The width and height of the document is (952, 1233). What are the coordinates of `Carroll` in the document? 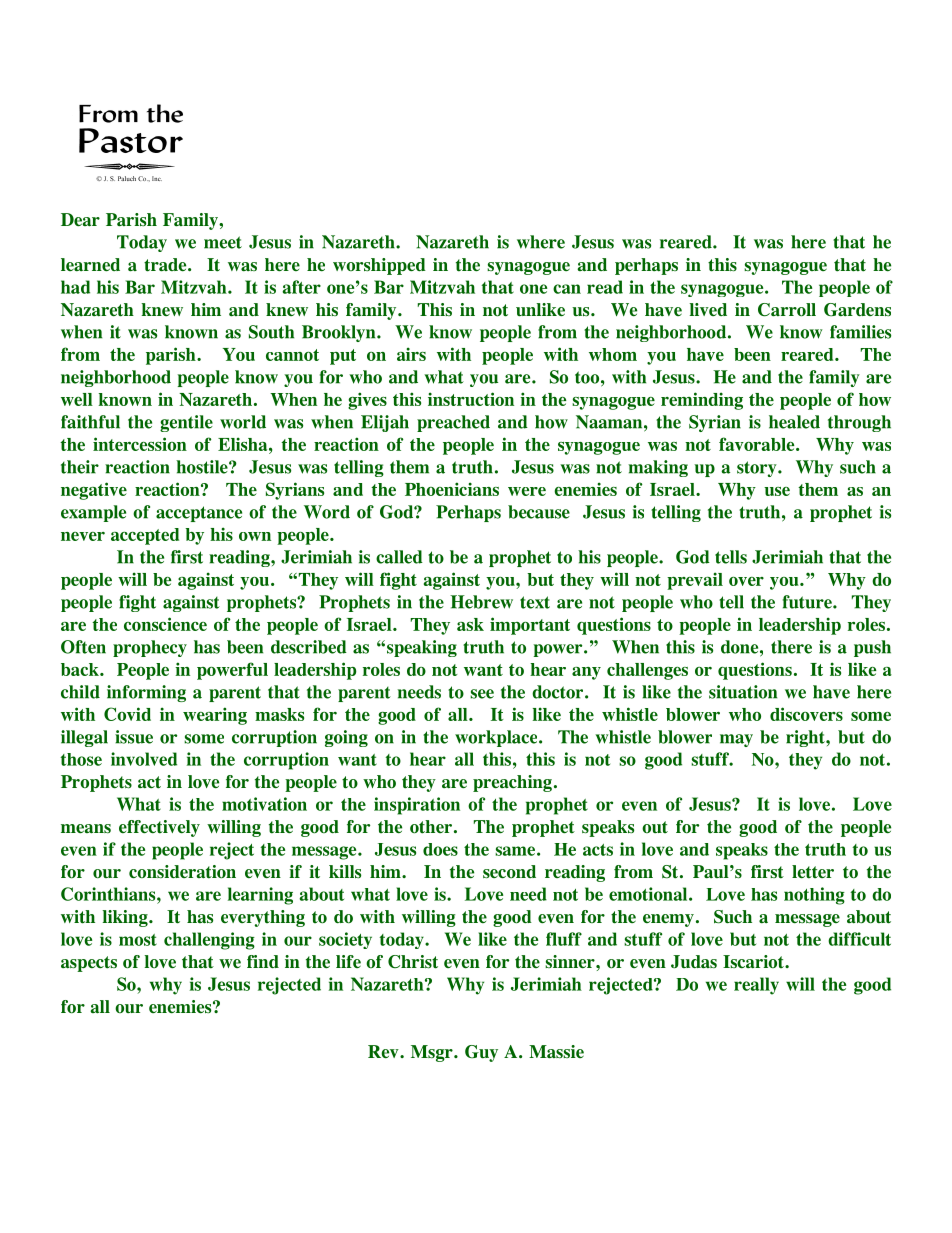 It's located at (787, 310).
